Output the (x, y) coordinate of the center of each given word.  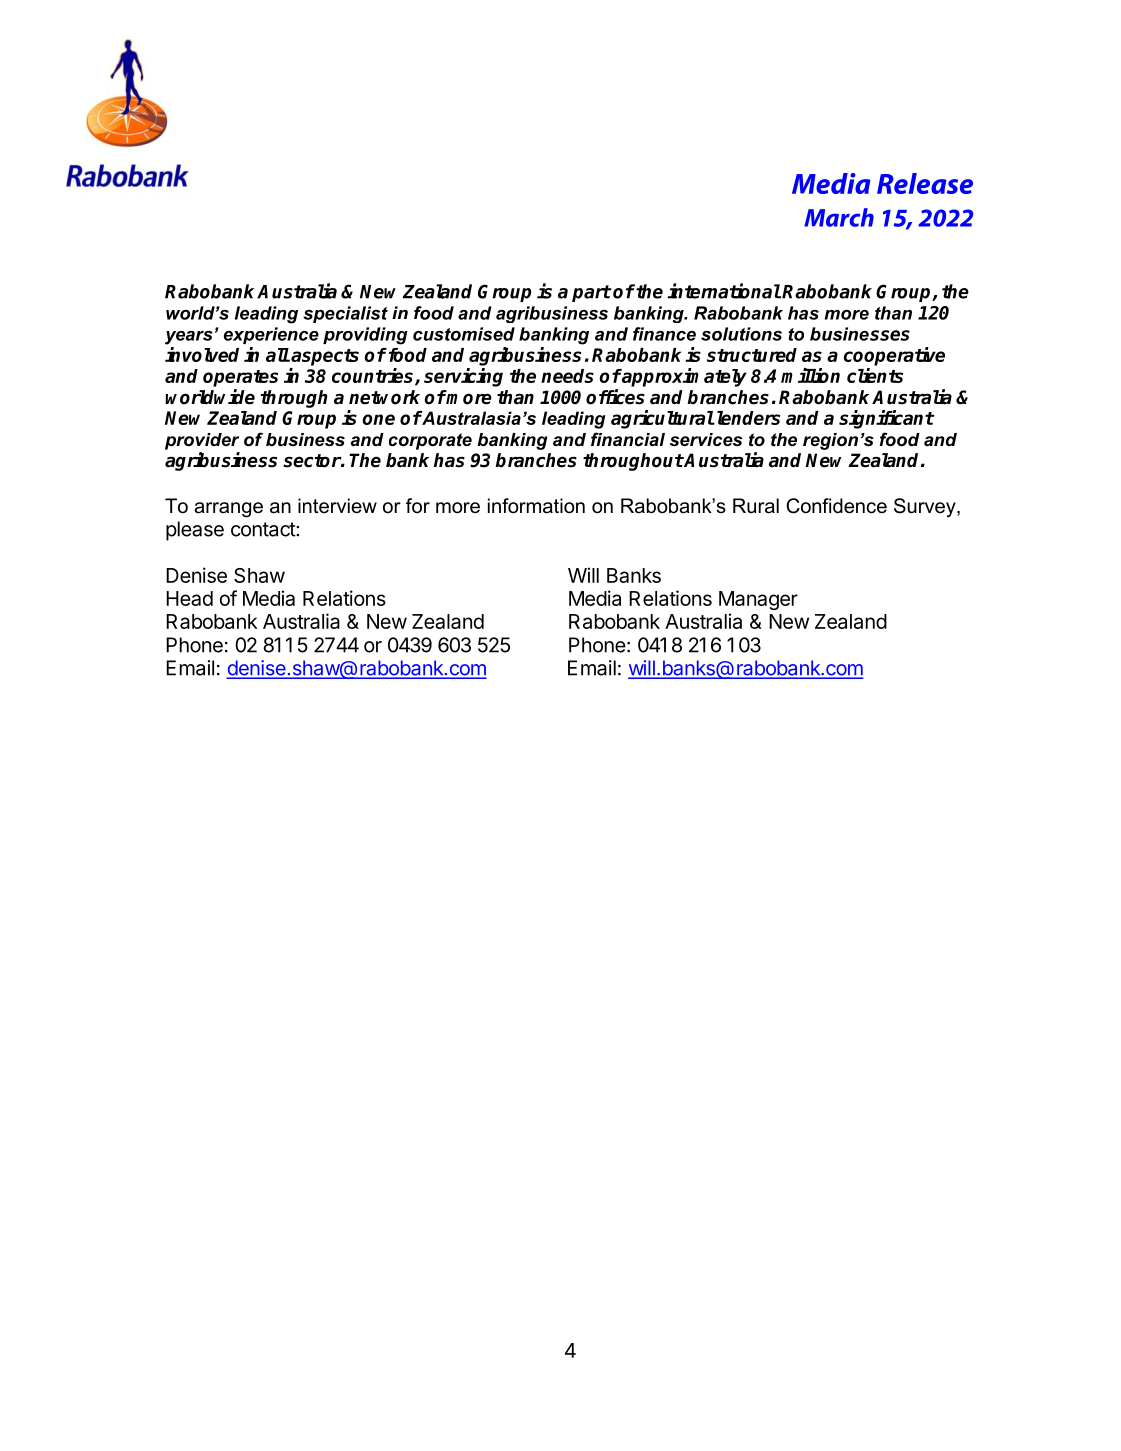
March (839, 217)
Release (925, 183)
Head (189, 598)
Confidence (836, 506)
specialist (345, 314)
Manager (758, 600)
